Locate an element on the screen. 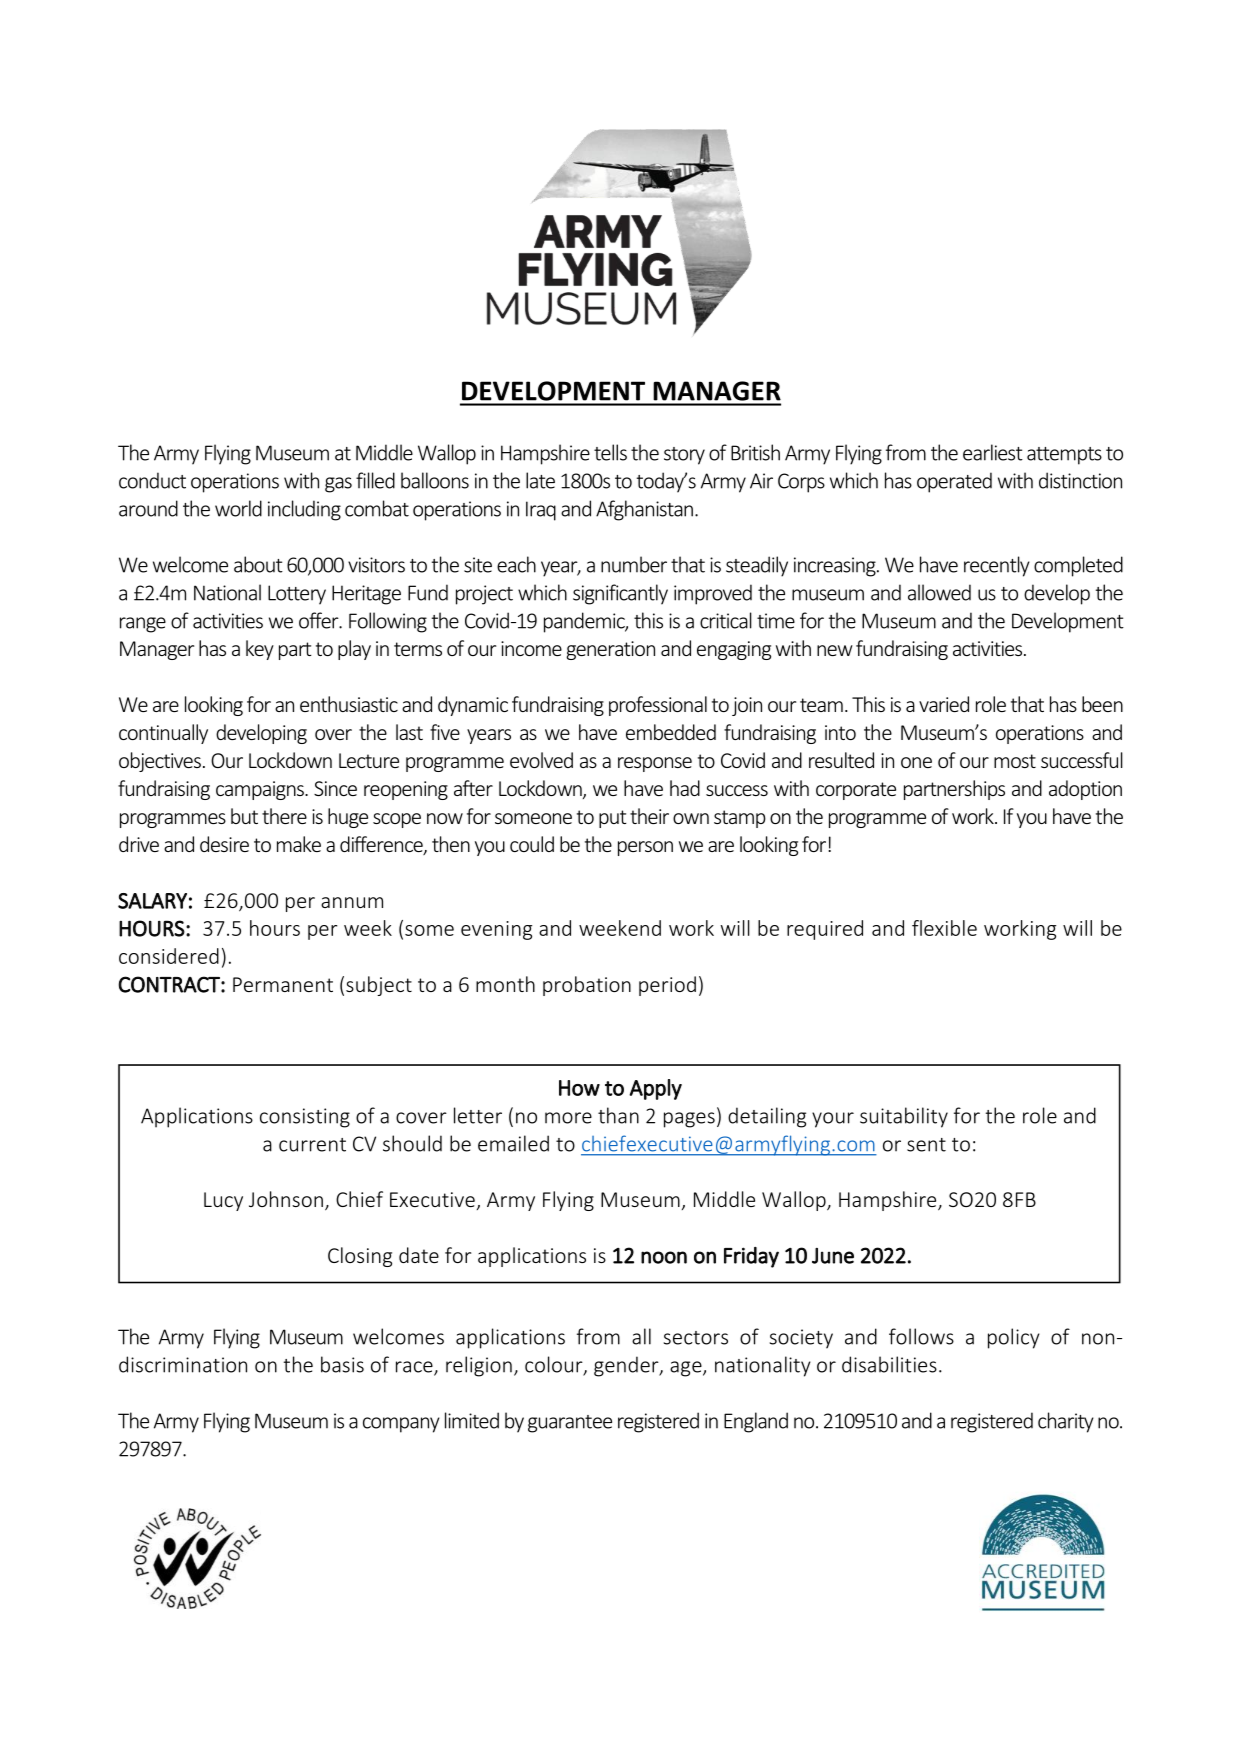 Image resolution: width=1241 pixels, height=1754 pixels. considered is located at coordinates (169, 956).
